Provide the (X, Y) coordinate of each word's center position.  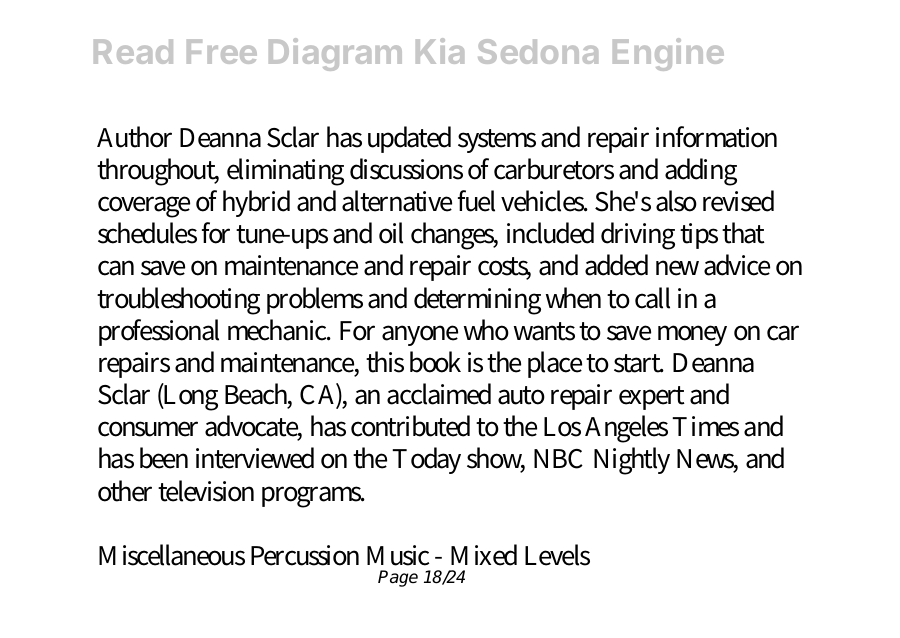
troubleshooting (178, 301)
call (652, 298)
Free (222, 51)
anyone (420, 335)
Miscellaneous (172, 555)
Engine (668, 54)
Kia (440, 51)
